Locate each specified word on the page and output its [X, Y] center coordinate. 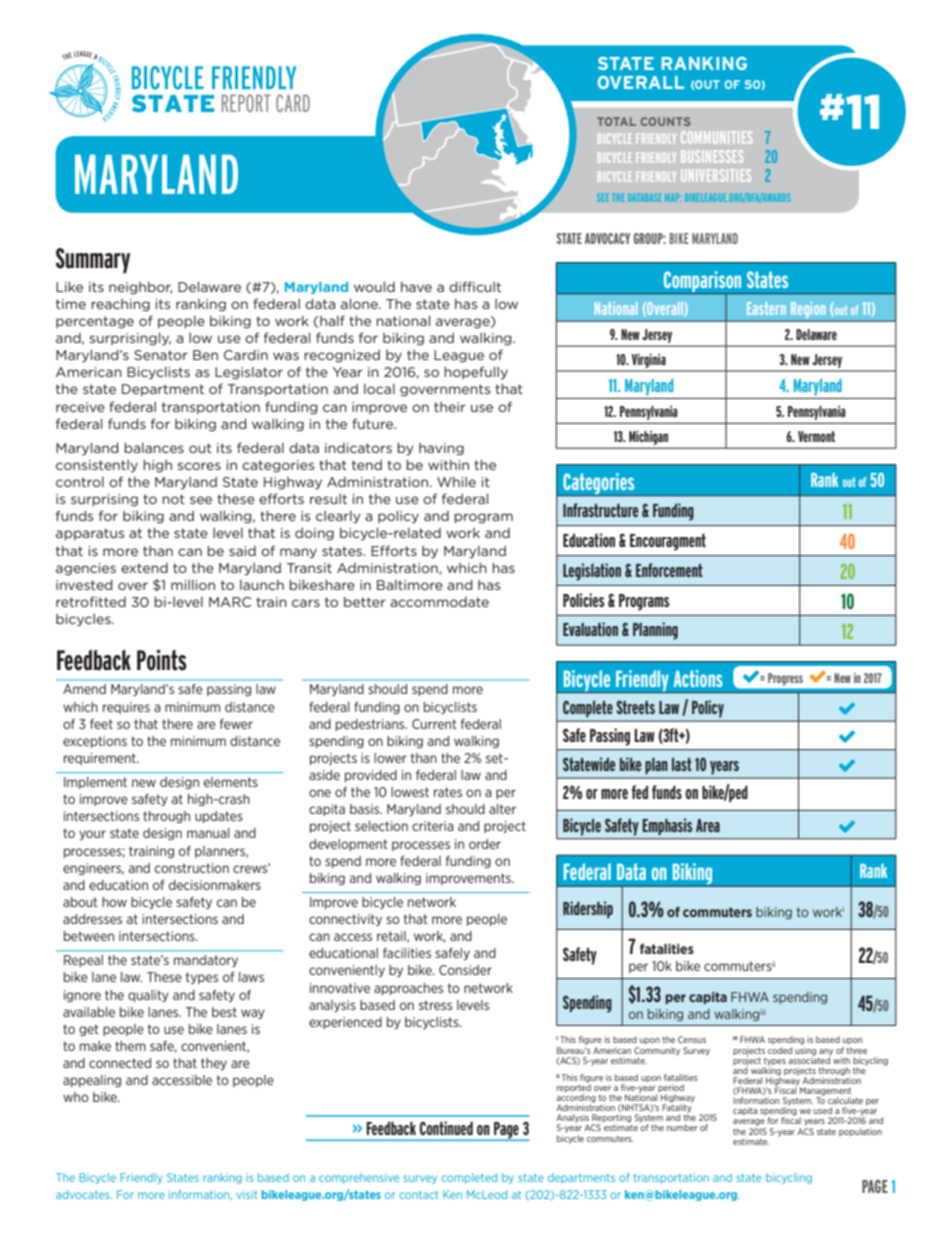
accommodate [439, 602]
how [114, 902]
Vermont [816, 436]
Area [708, 825]
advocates [84, 1194]
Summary [93, 261]
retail [392, 937]
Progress [785, 679]
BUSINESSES [712, 156]
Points [162, 660]
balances [154, 448]
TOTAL [616, 121]
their [450, 407]
